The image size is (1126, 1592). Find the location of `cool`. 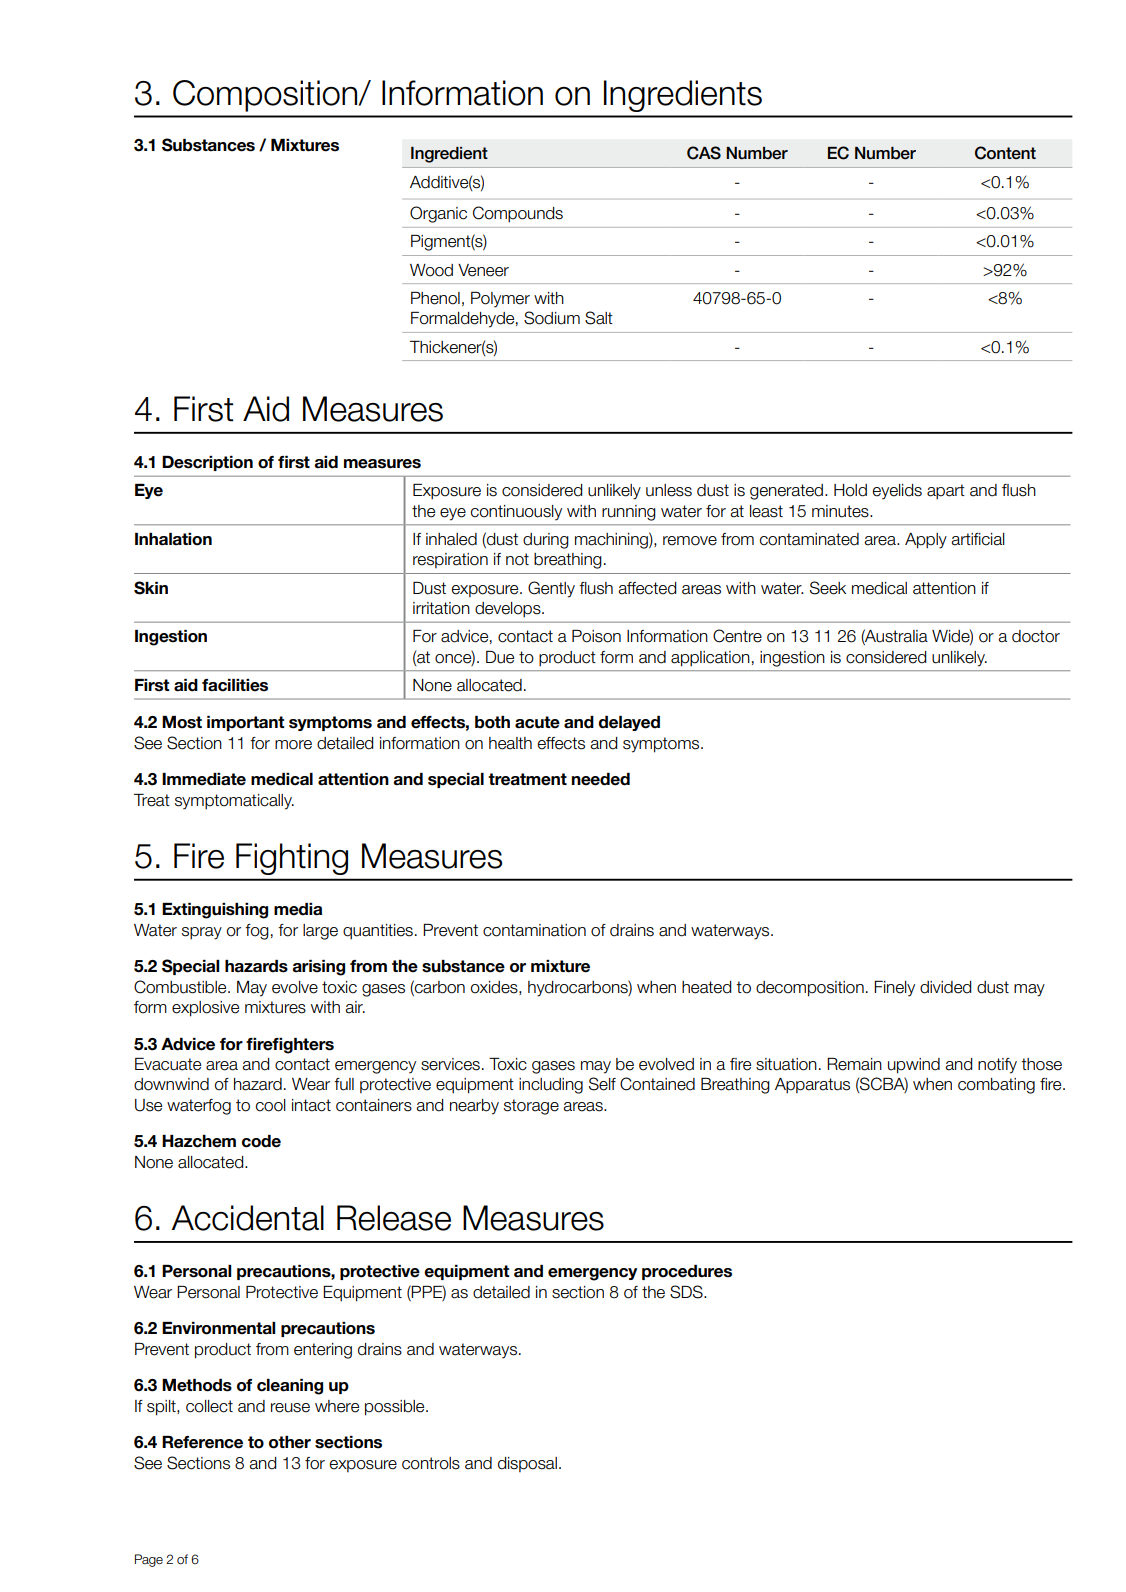

cool is located at coordinates (271, 1105).
